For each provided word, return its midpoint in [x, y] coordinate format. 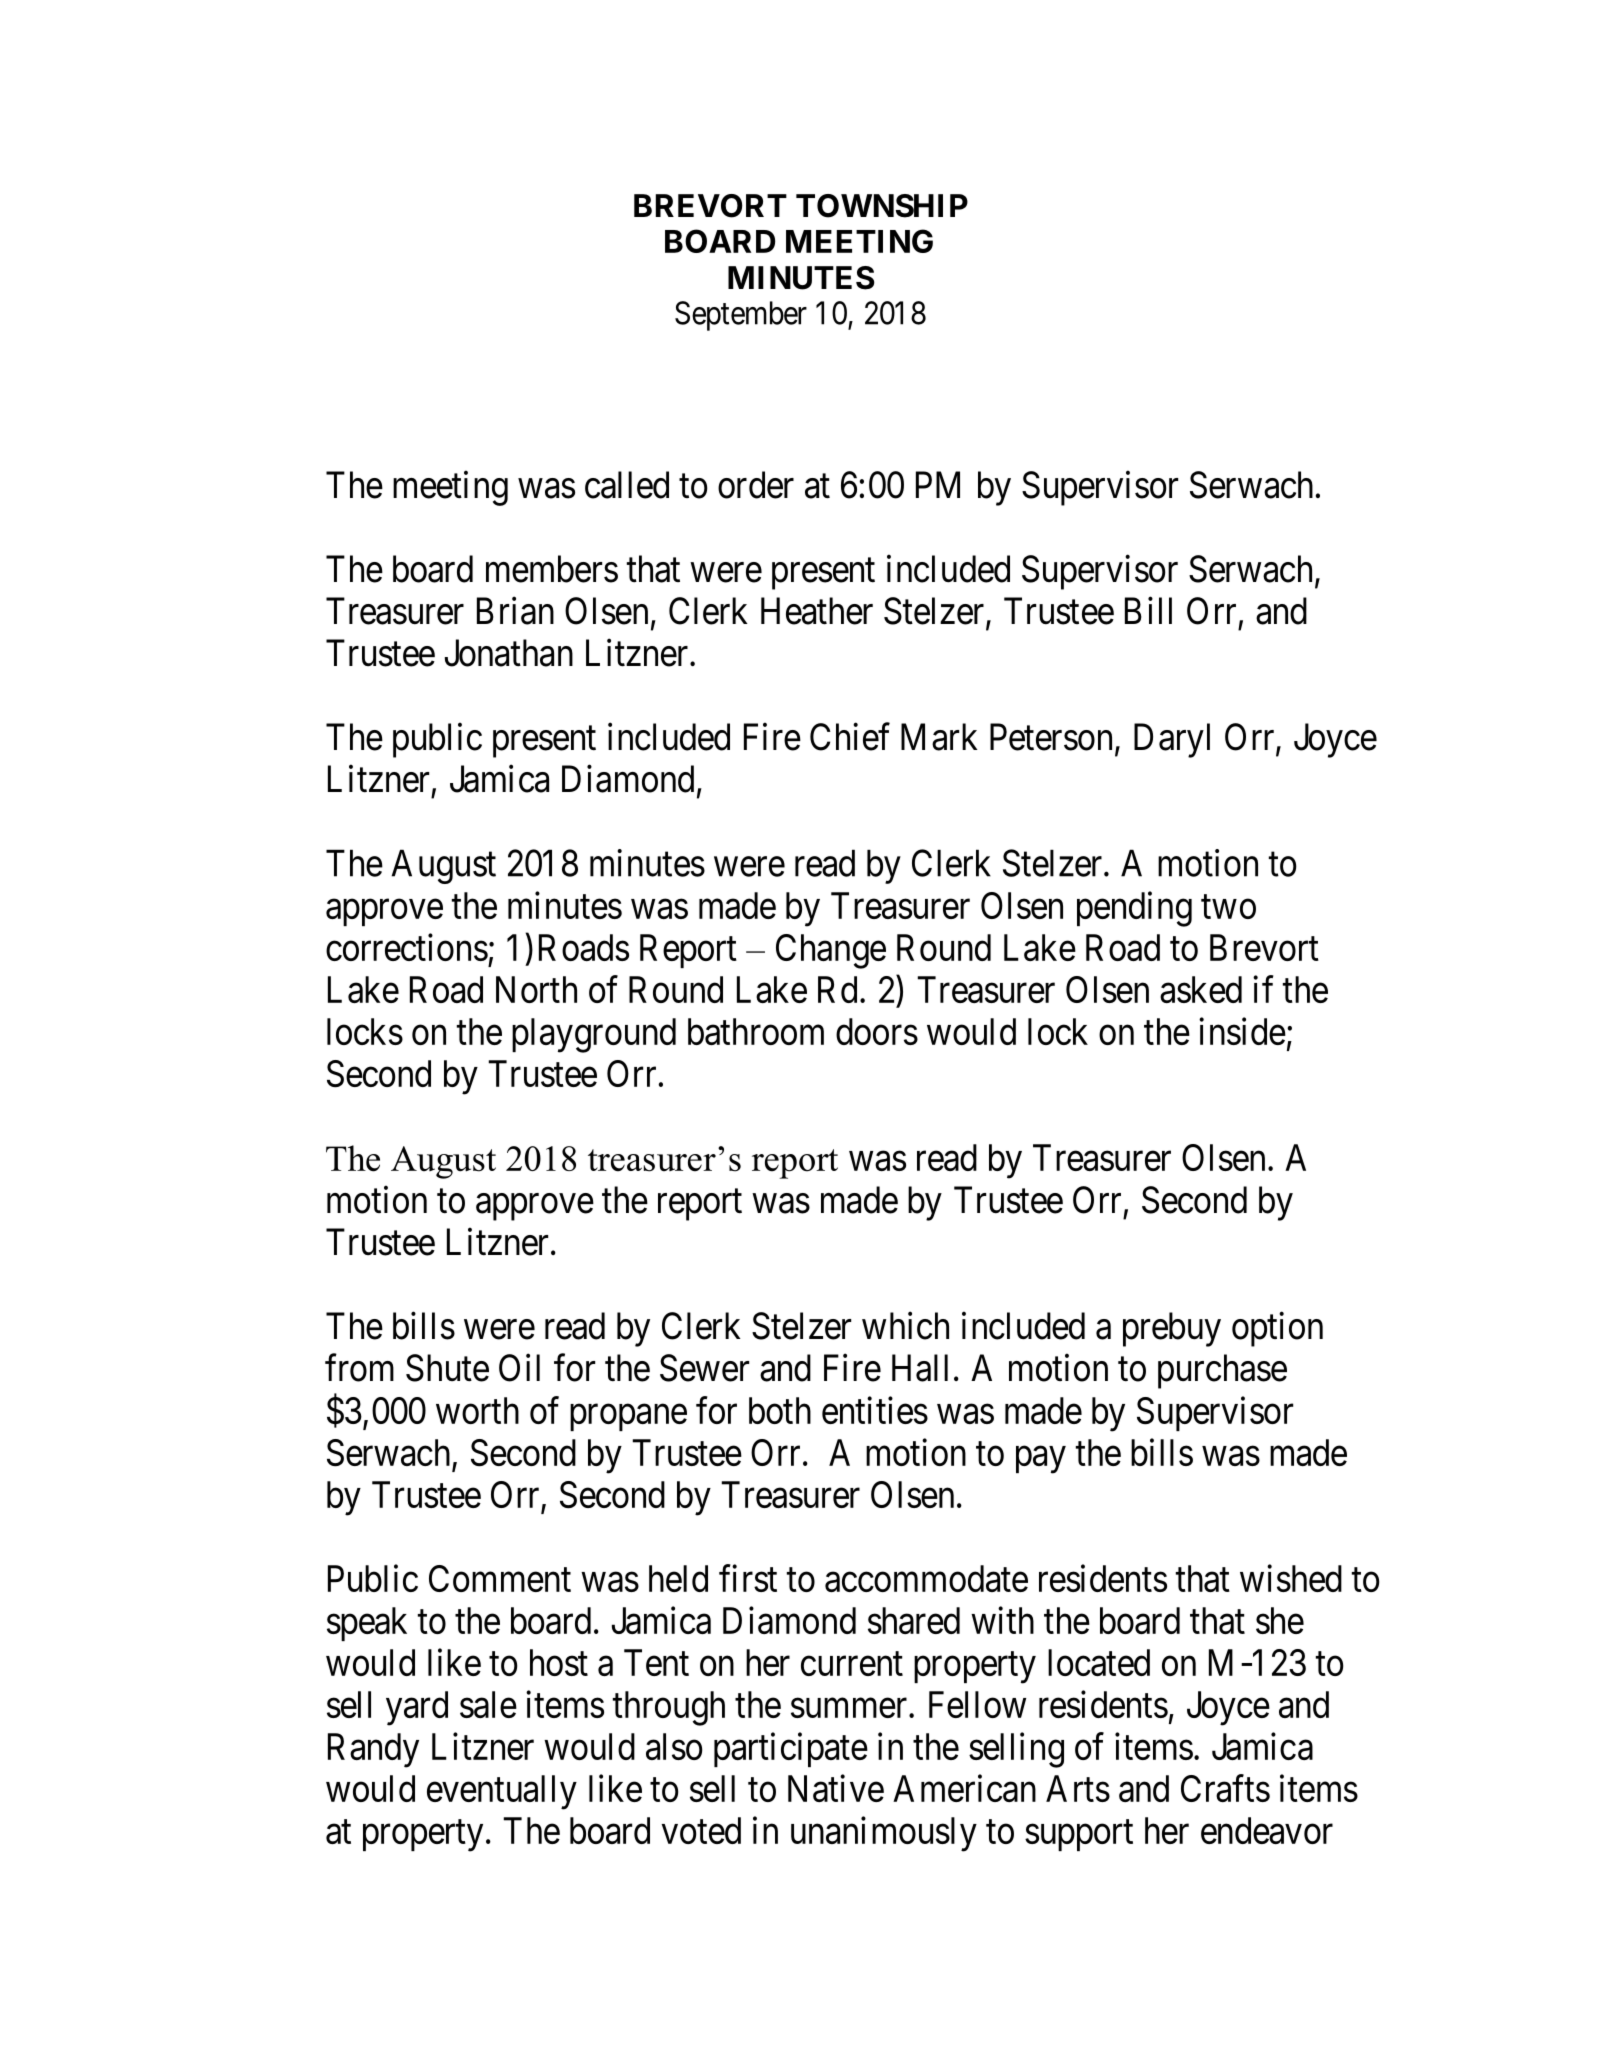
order [756, 485]
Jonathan [509, 653]
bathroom [756, 1031]
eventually [502, 1792]
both [780, 1410]
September [741, 316]
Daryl [1172, 740]
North [536, 989]
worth [477, 1410]
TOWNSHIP [882, 206]
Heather [817, 611]
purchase [1222, 1371]
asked [1201, 989]
